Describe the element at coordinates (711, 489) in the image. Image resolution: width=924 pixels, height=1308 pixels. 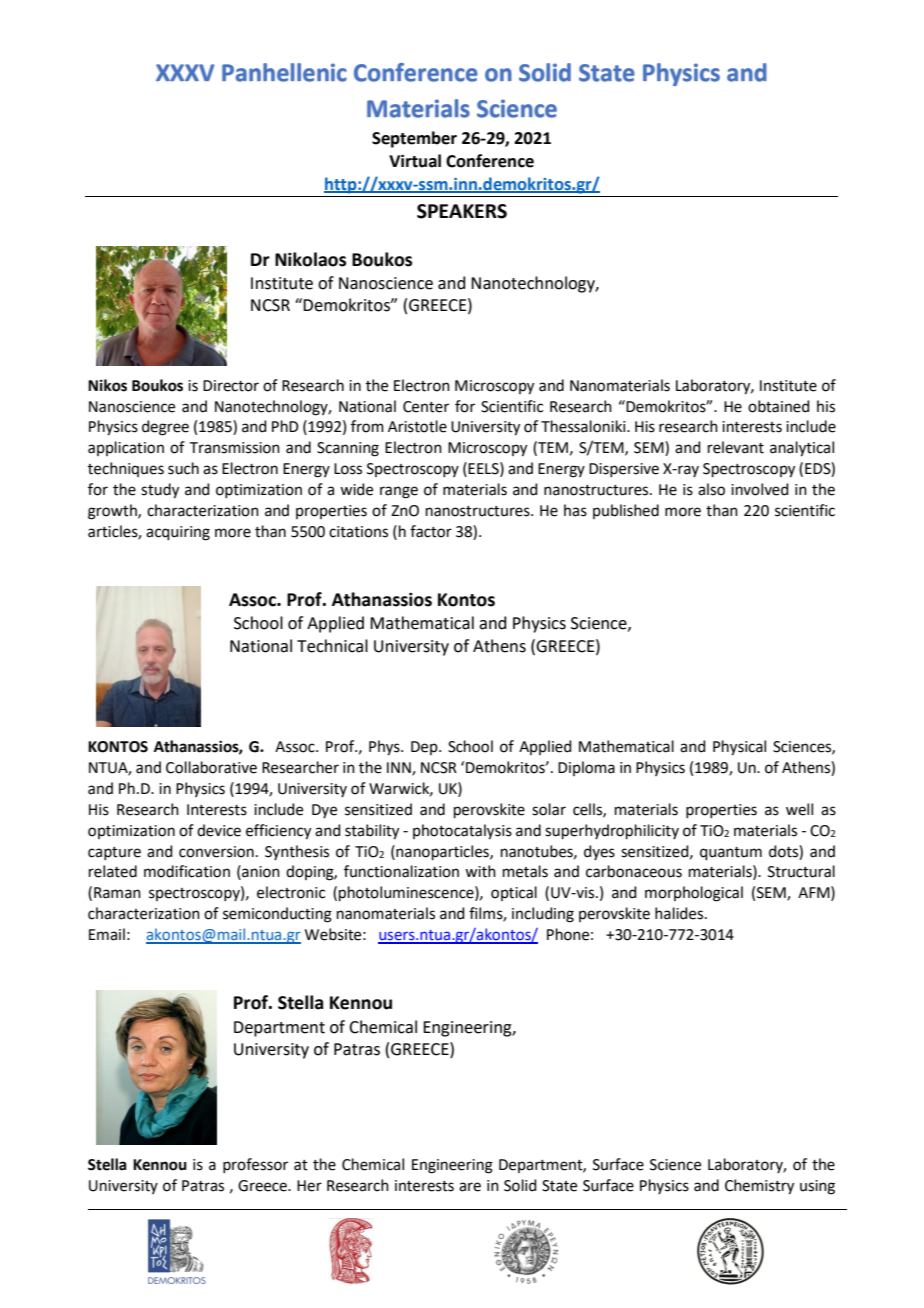
I see `also` at that location.
